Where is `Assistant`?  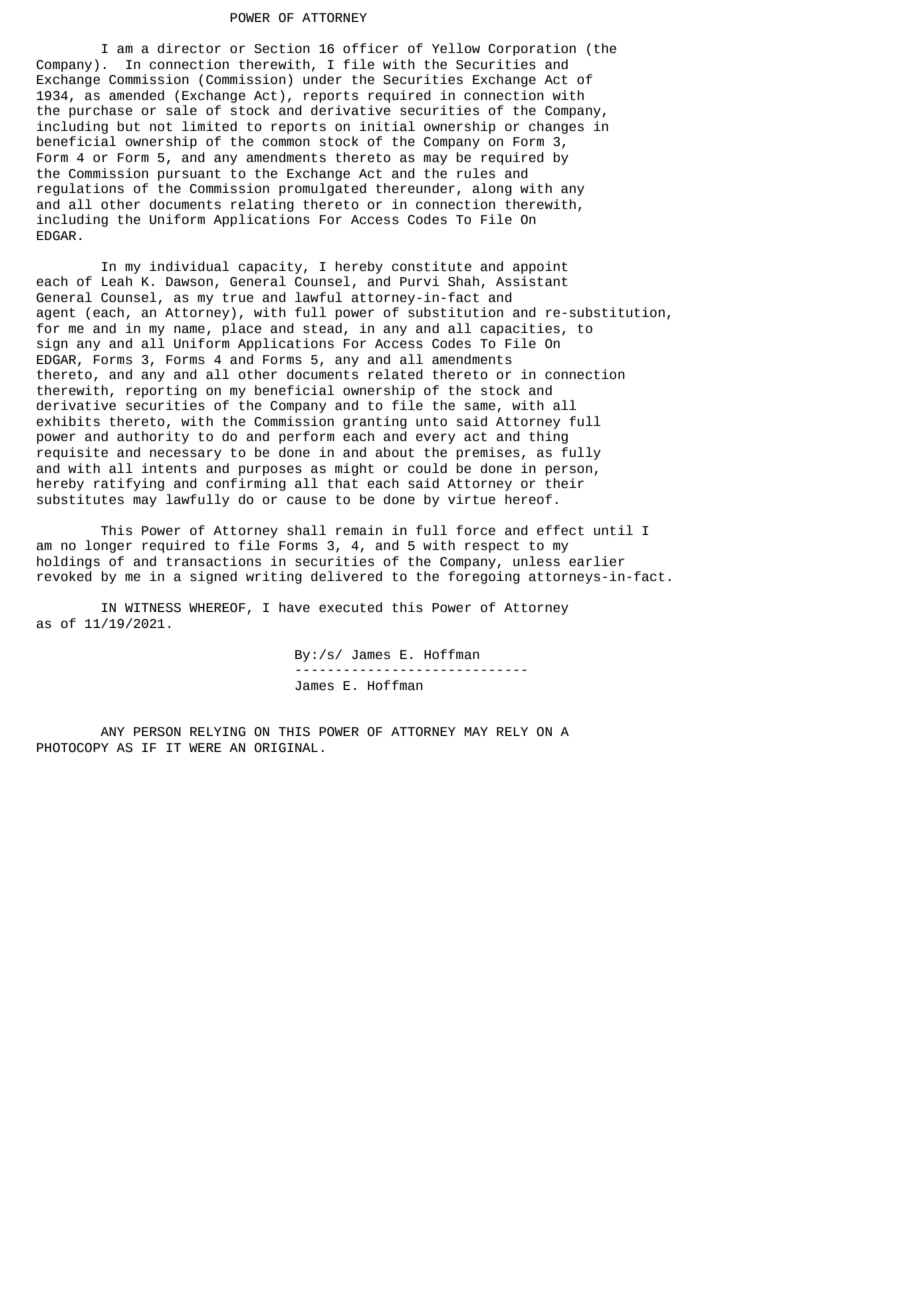 Assistant is located at coordinates (532, 281).
